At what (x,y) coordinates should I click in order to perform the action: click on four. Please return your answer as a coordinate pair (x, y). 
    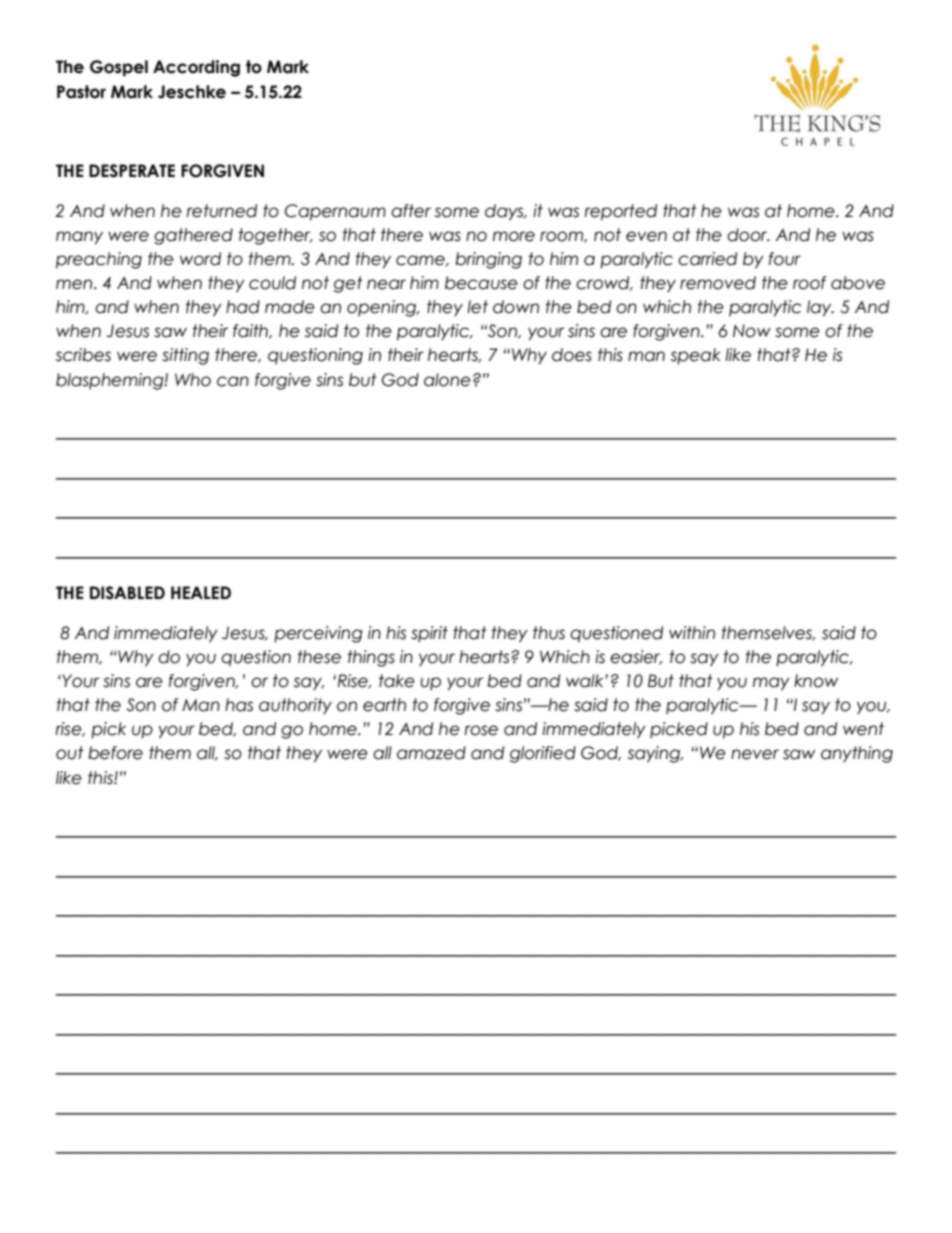
    Looking at the image, I should click on (785, 259).
